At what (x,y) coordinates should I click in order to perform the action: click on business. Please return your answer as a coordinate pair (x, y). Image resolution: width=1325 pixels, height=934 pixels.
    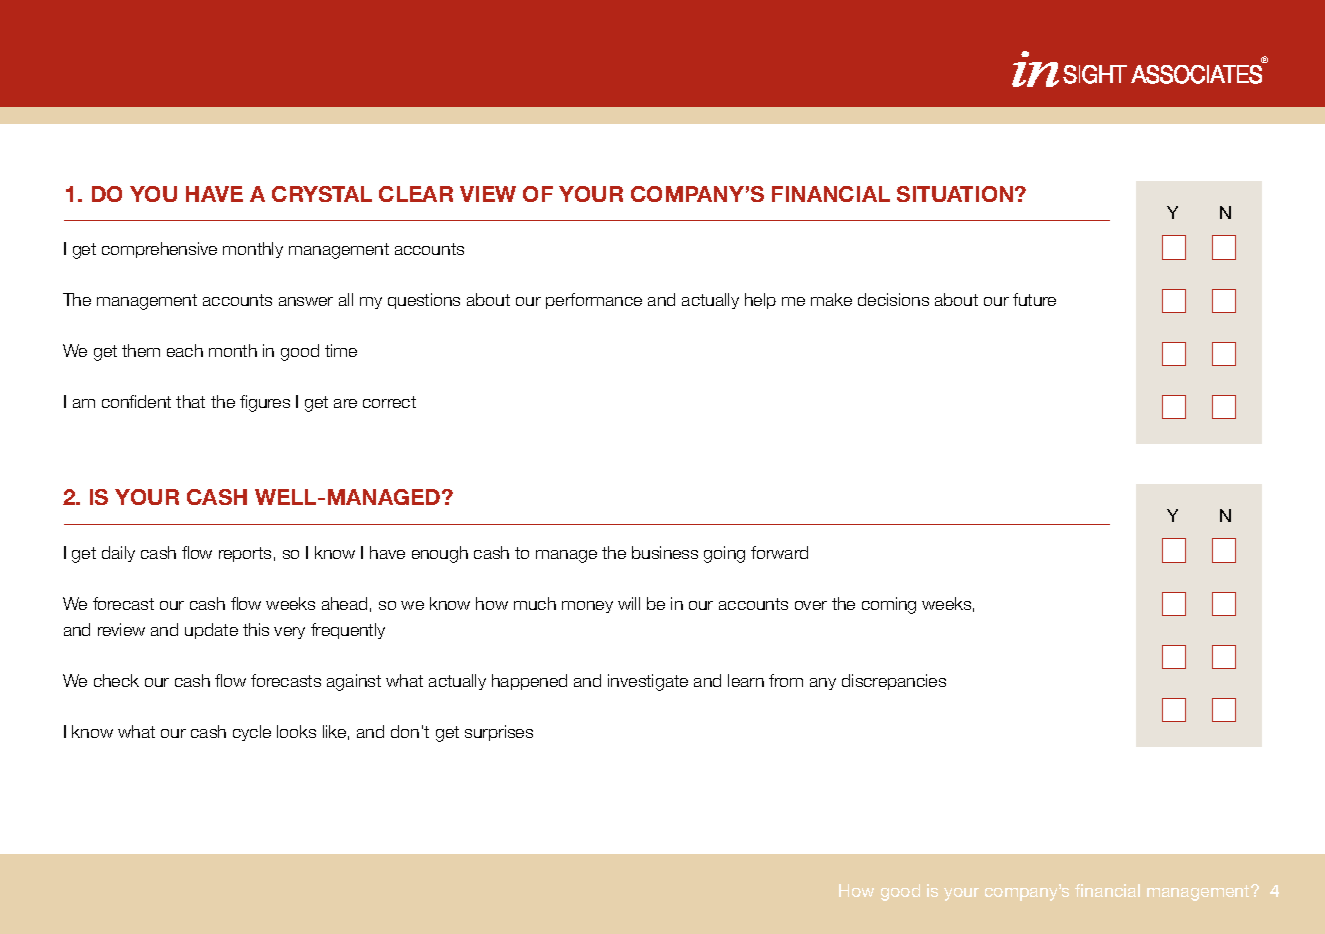
    Looking at the image, I should click on (665, 552).
